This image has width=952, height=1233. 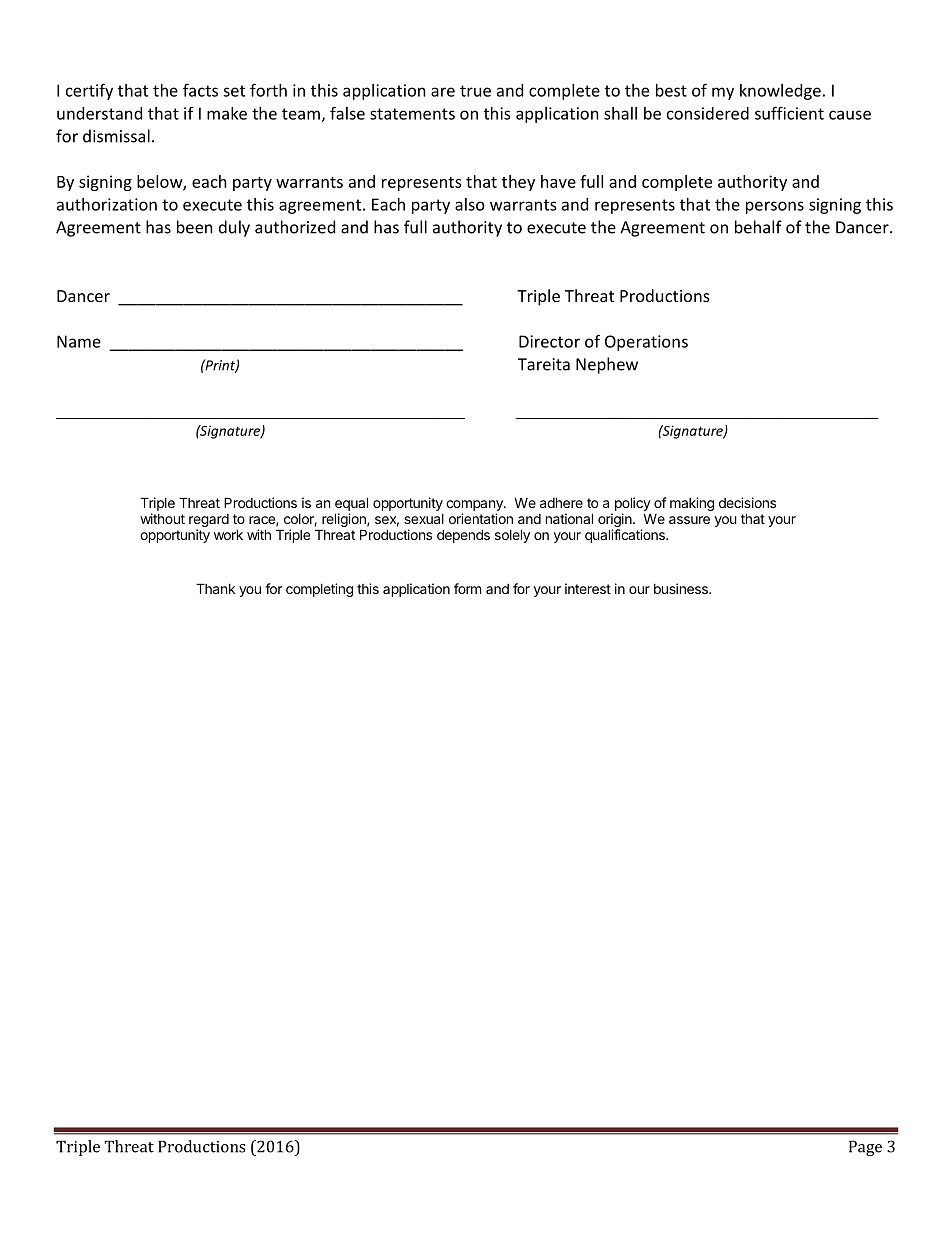 What do you see at coordinates (475, 91) in the image?
I see `true` at bounding box center [475, 91].
